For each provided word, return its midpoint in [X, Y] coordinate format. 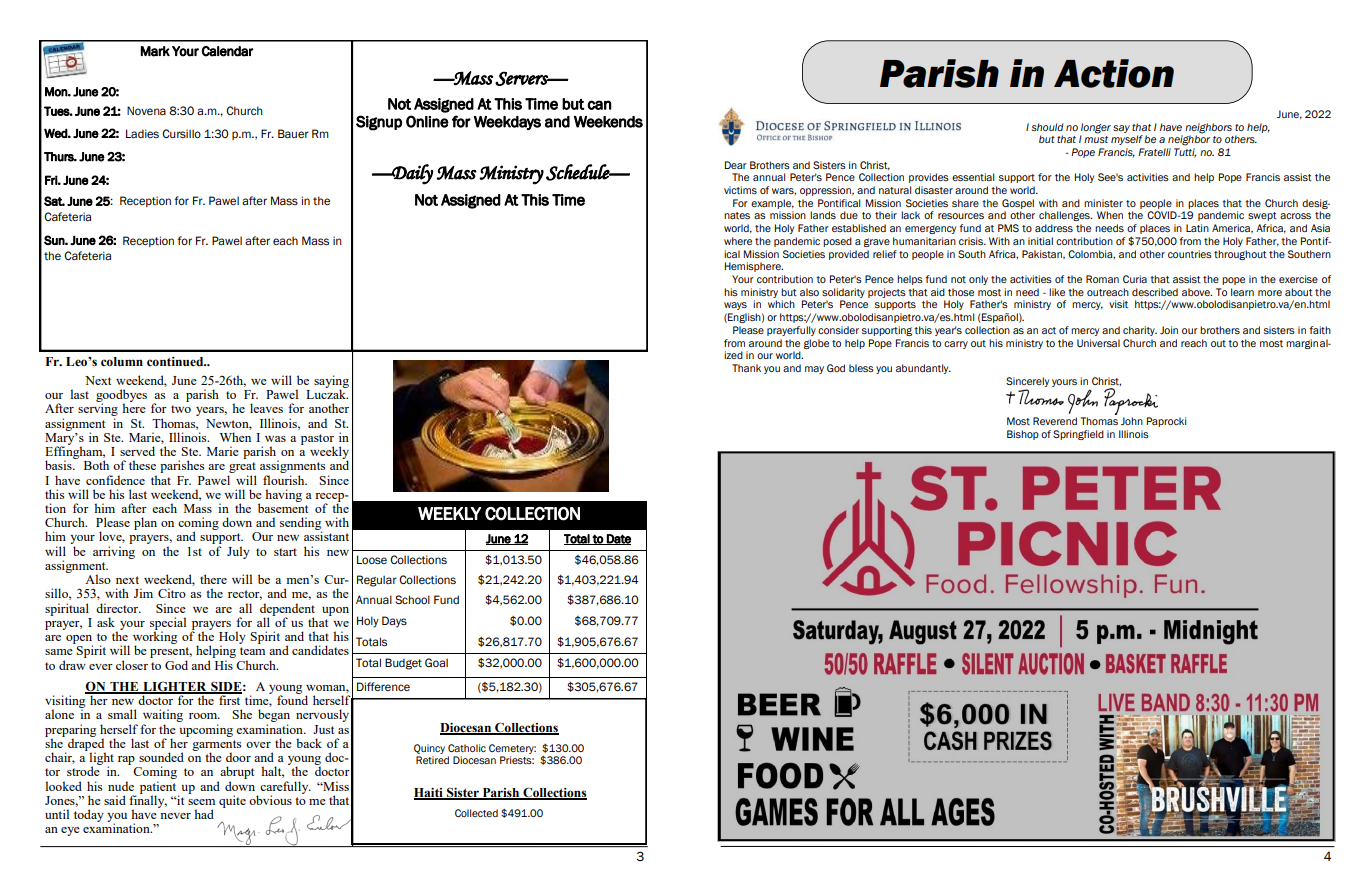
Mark [155, 51]
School [412, 599]
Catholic [467, 748]
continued [176, 362]
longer [1096, 128]
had [204, 814]
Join [1169, 330]
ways [735, 306]
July [238, 552]
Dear [736, 165]
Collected [476, 813]
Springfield [1078, 435]
